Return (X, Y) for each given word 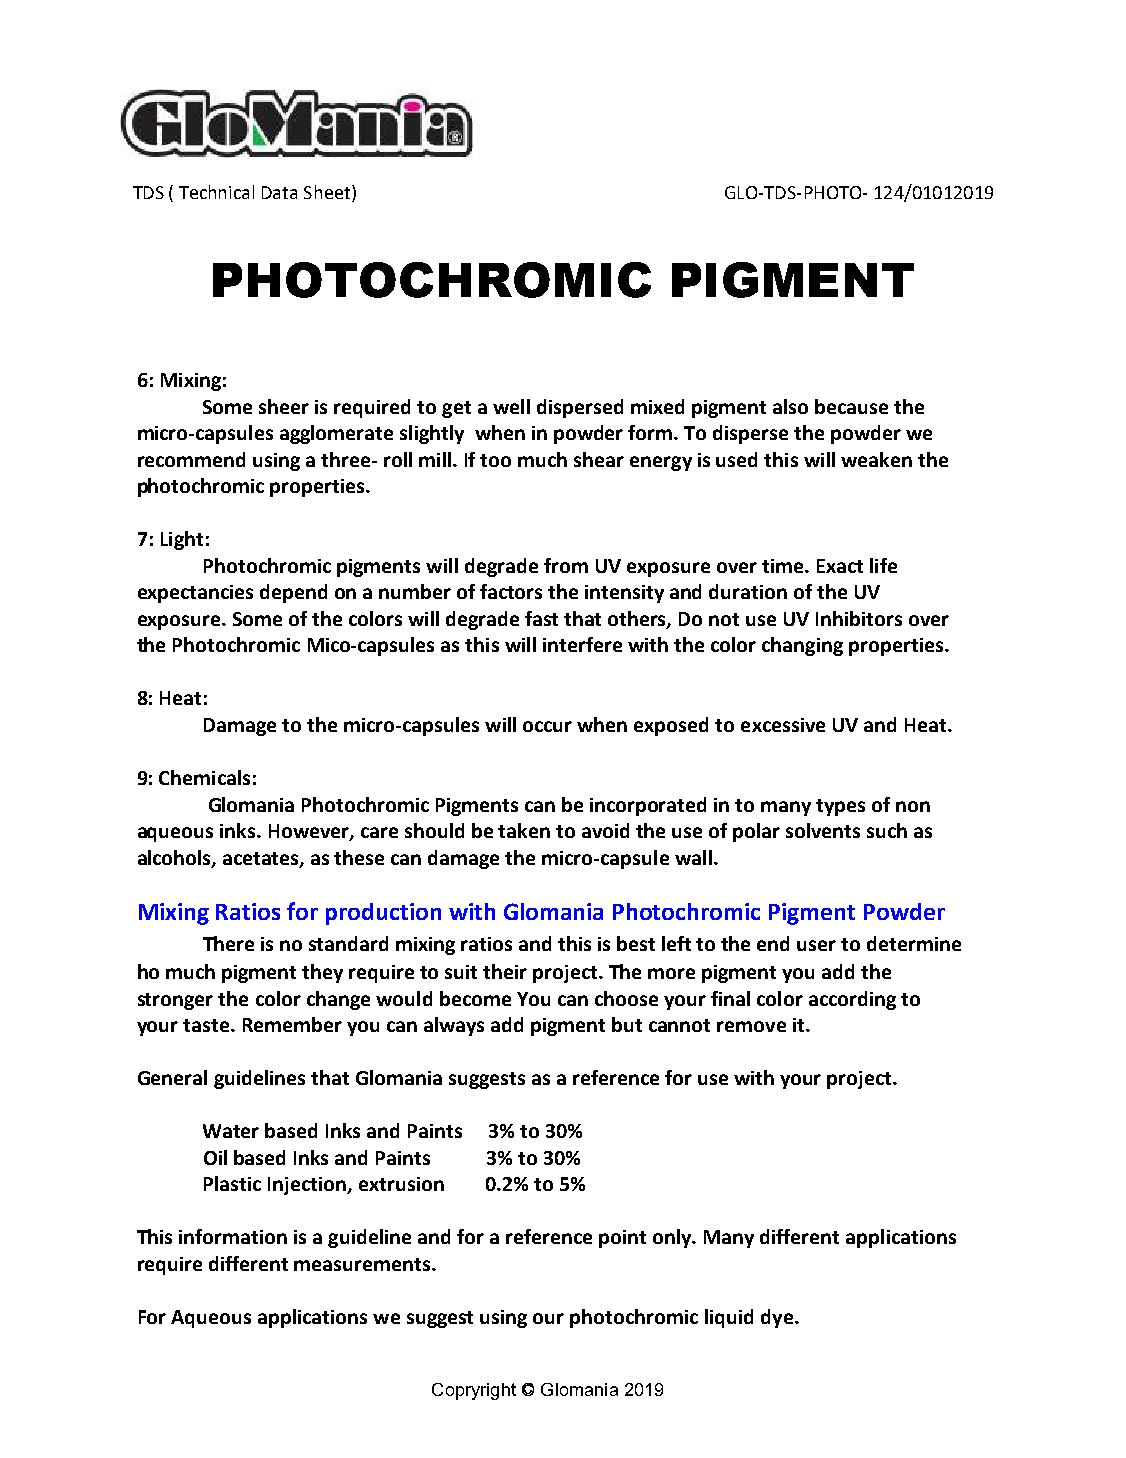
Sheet (328, 192)
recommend (191, 459)
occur (547, 726)
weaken (876, 459)
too (495, 460)
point (622, 1239)
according (852, 1000)
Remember (292, 1024)
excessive (783, 725)
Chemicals (204, 777)
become (475, 998)
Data (279, 192)
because (851, 406)
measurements (363, 1264)
